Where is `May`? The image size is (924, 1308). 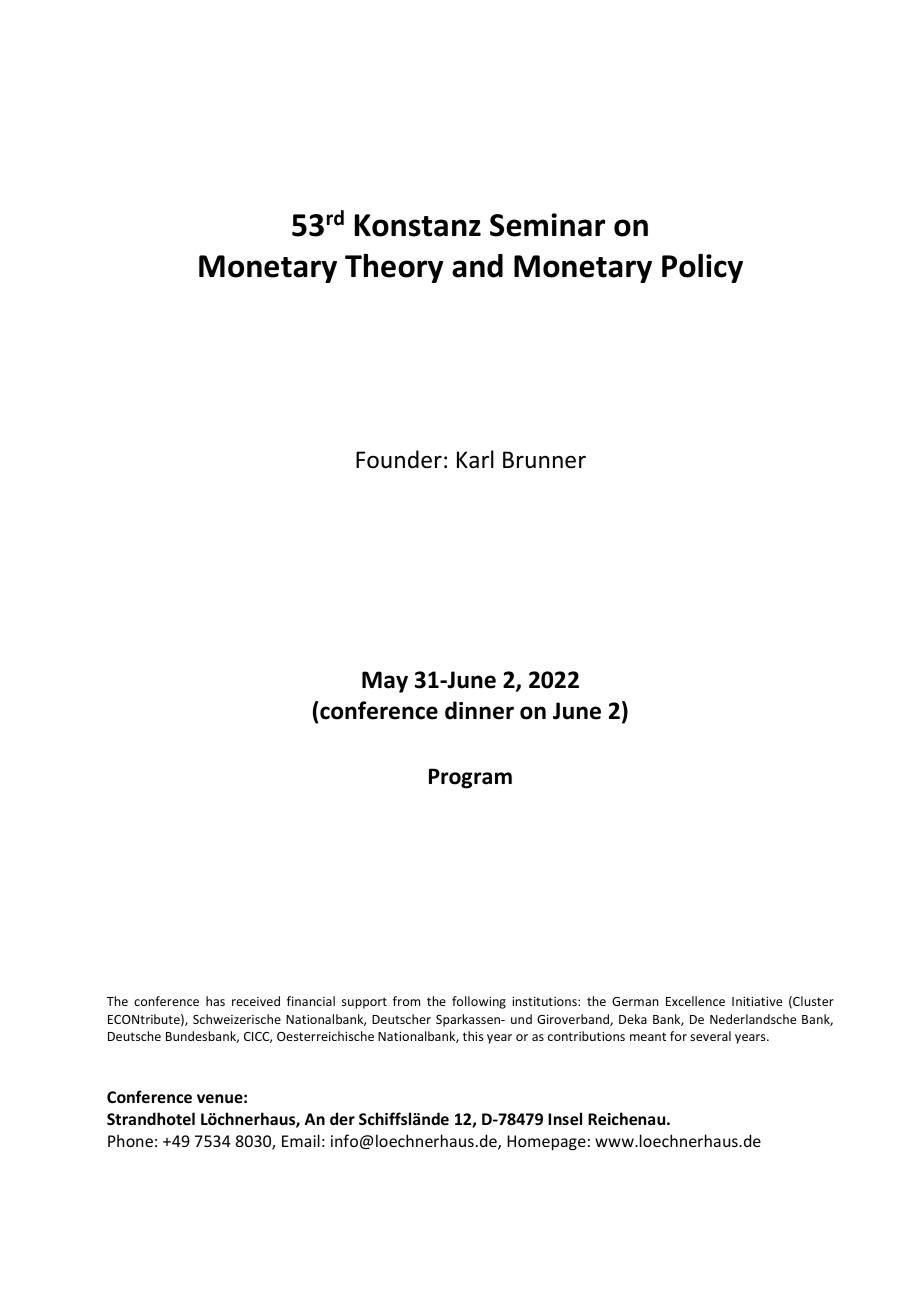
May is located at coordinates (385, 682).
